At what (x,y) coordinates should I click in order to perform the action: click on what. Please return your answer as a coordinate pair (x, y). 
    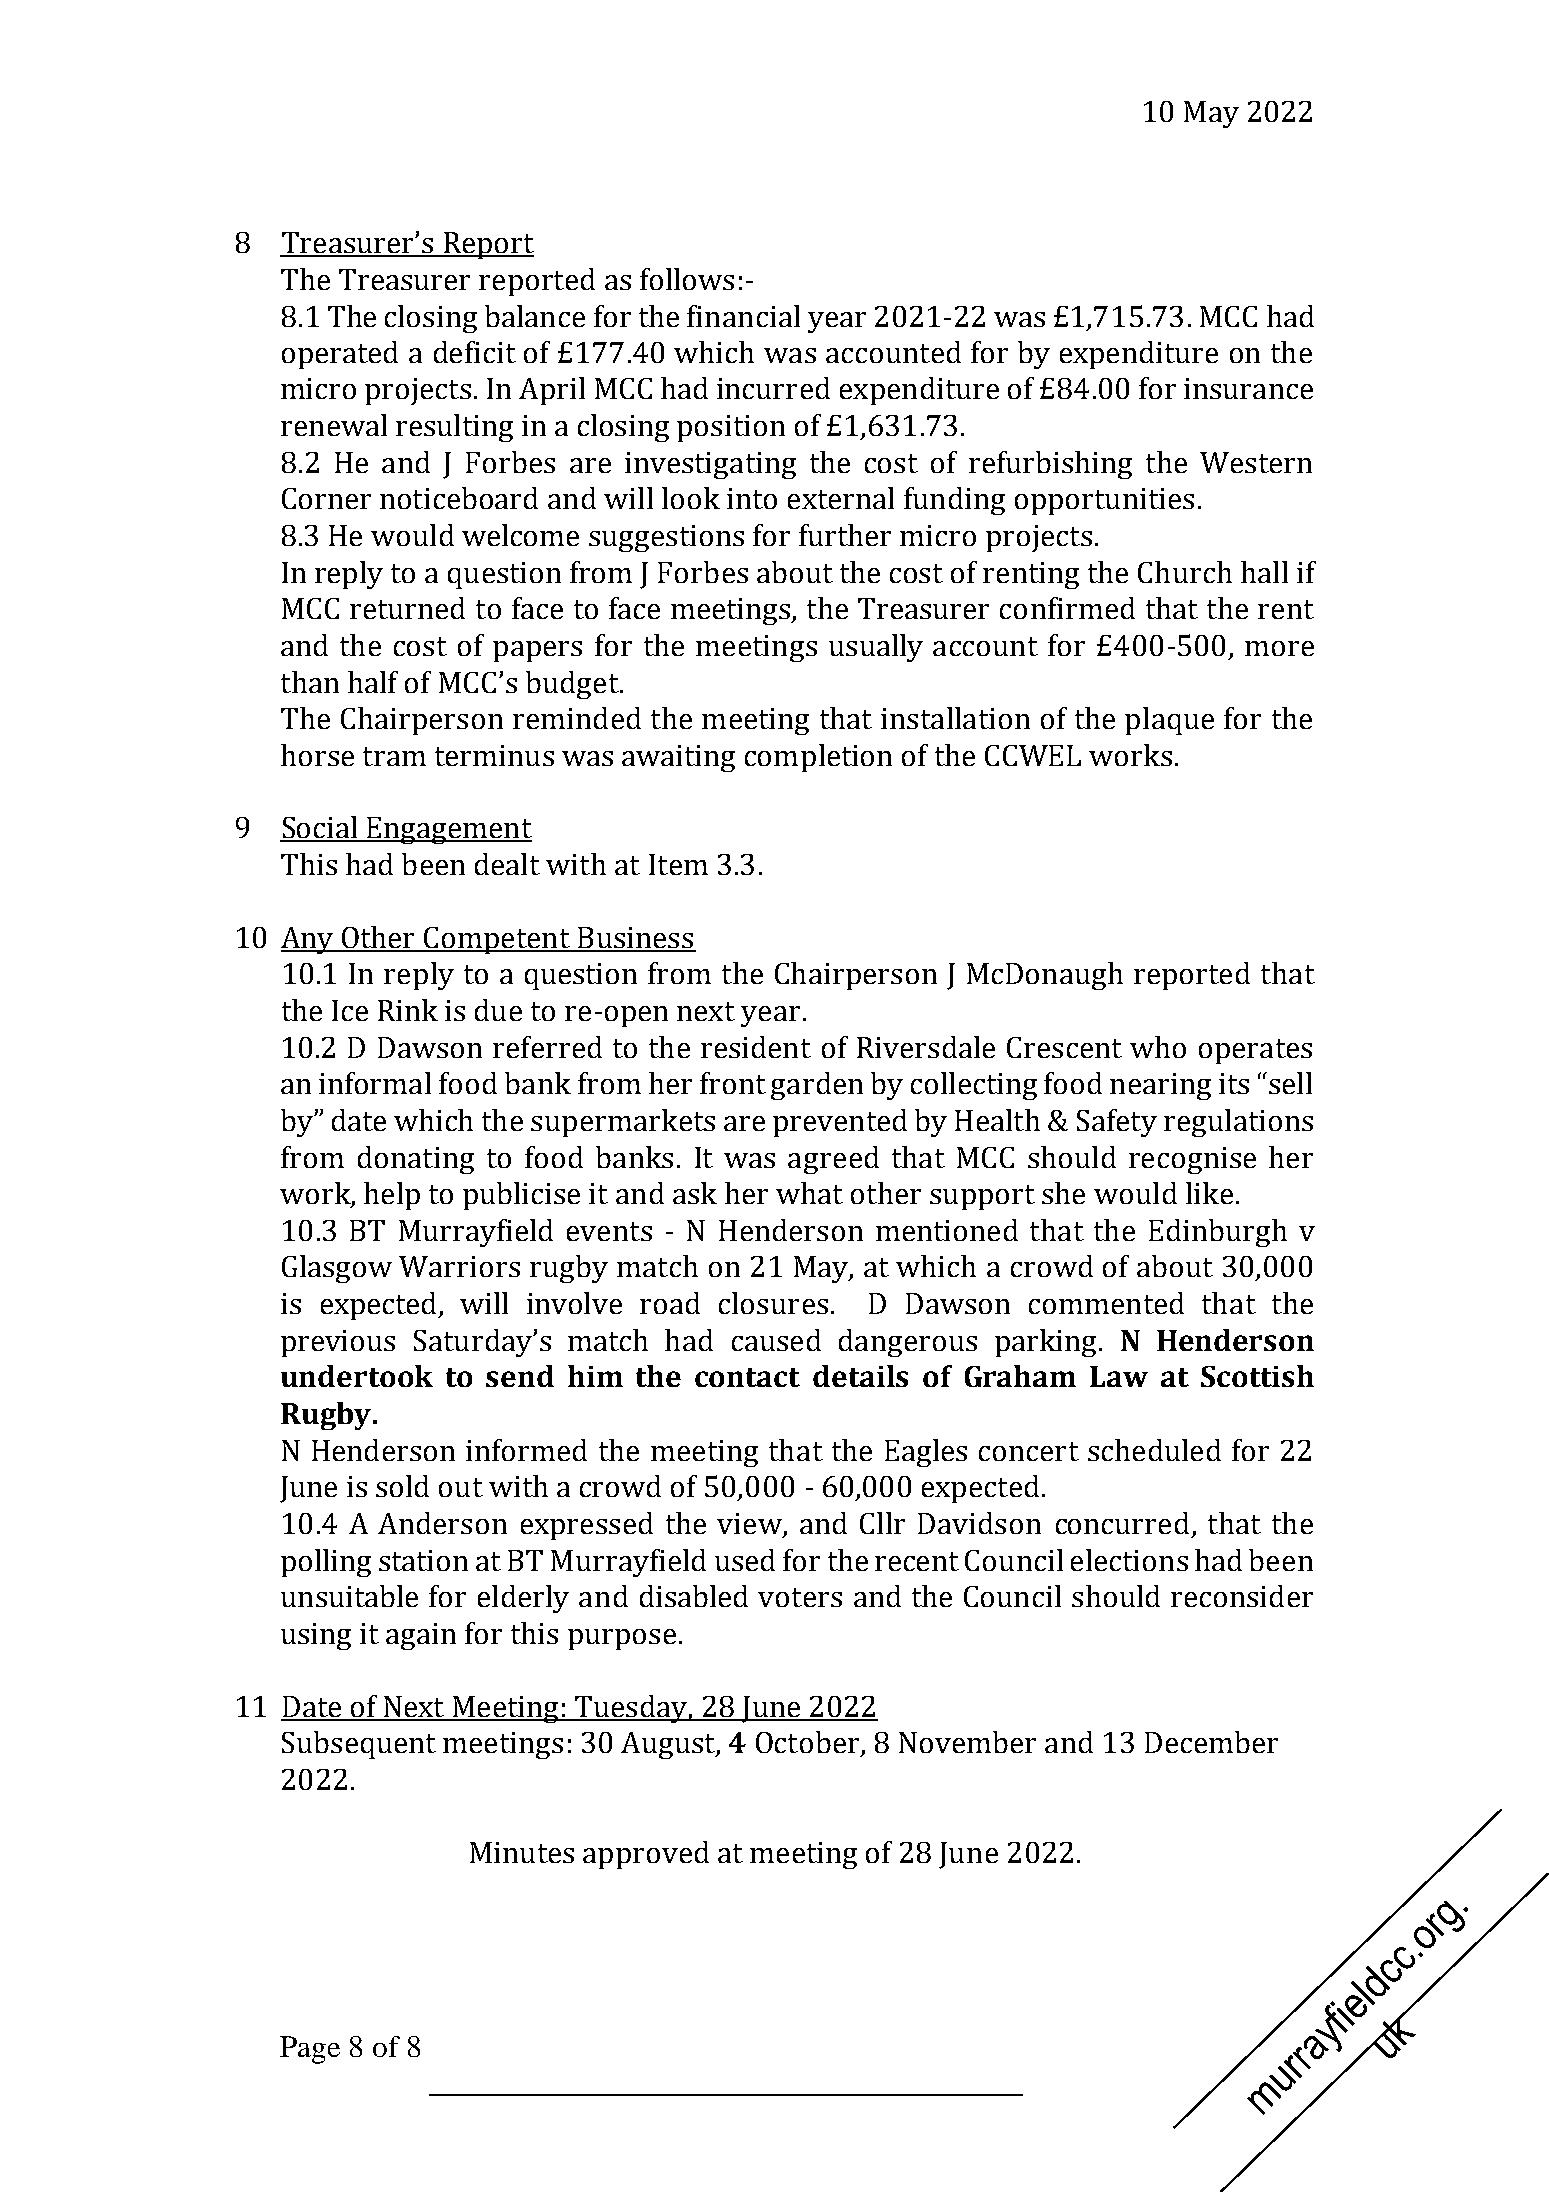
    Looking at the image, I should click on (809, 1193).
